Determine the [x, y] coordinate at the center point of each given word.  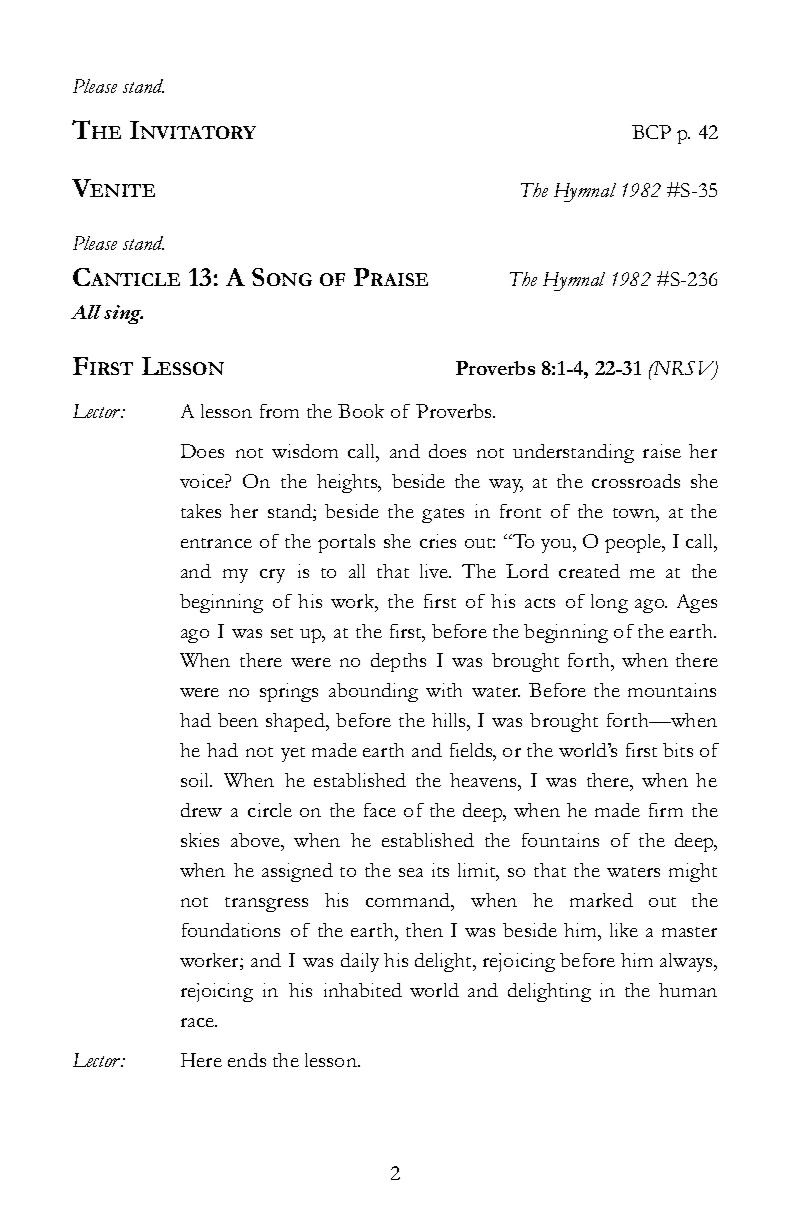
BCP [651, 132]
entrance [216, 543]
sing [123, 314]
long [609, 603]
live [435, 571]
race [198, 1022]
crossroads [636, 481]
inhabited [363, 990]
